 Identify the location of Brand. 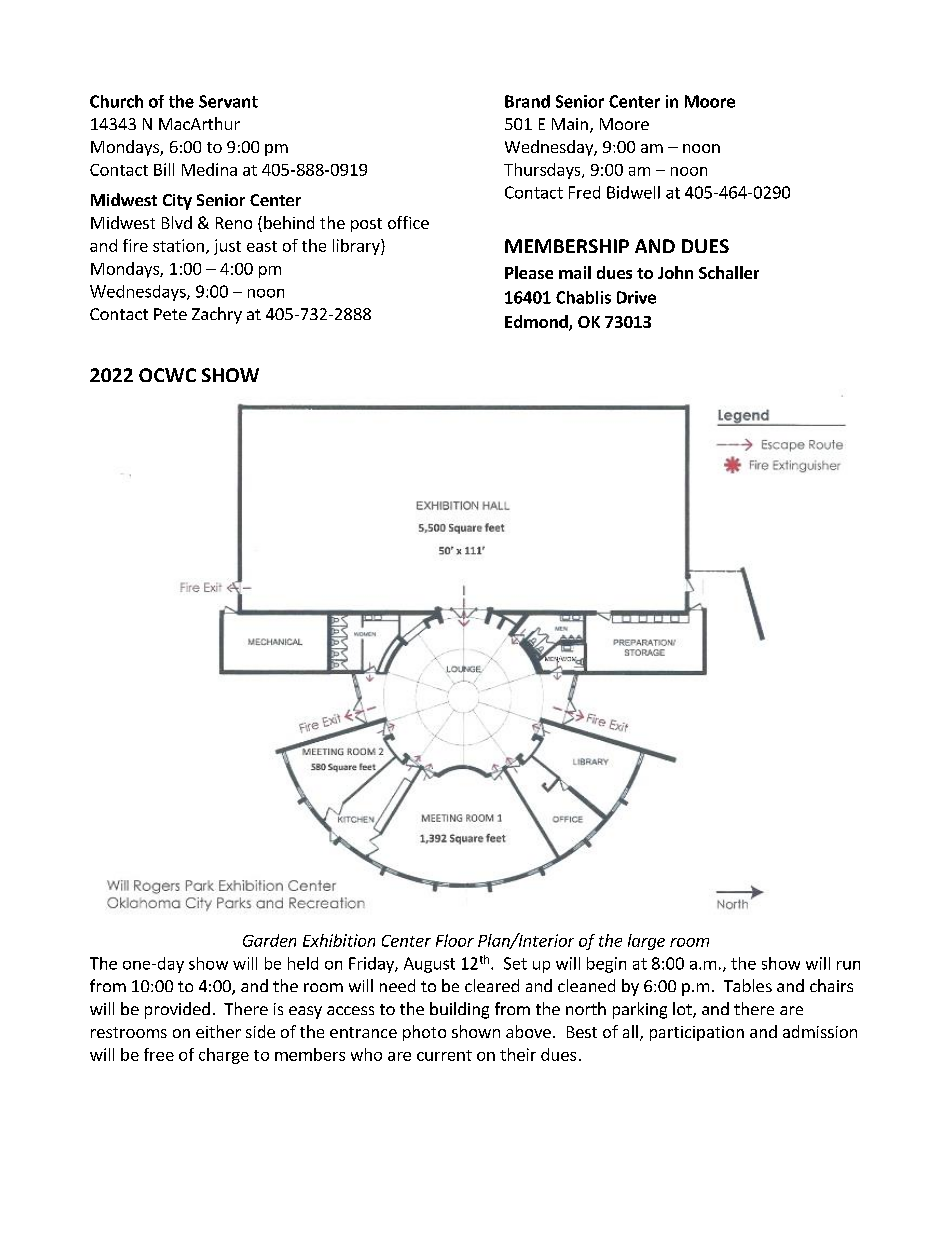
(527, 101).
